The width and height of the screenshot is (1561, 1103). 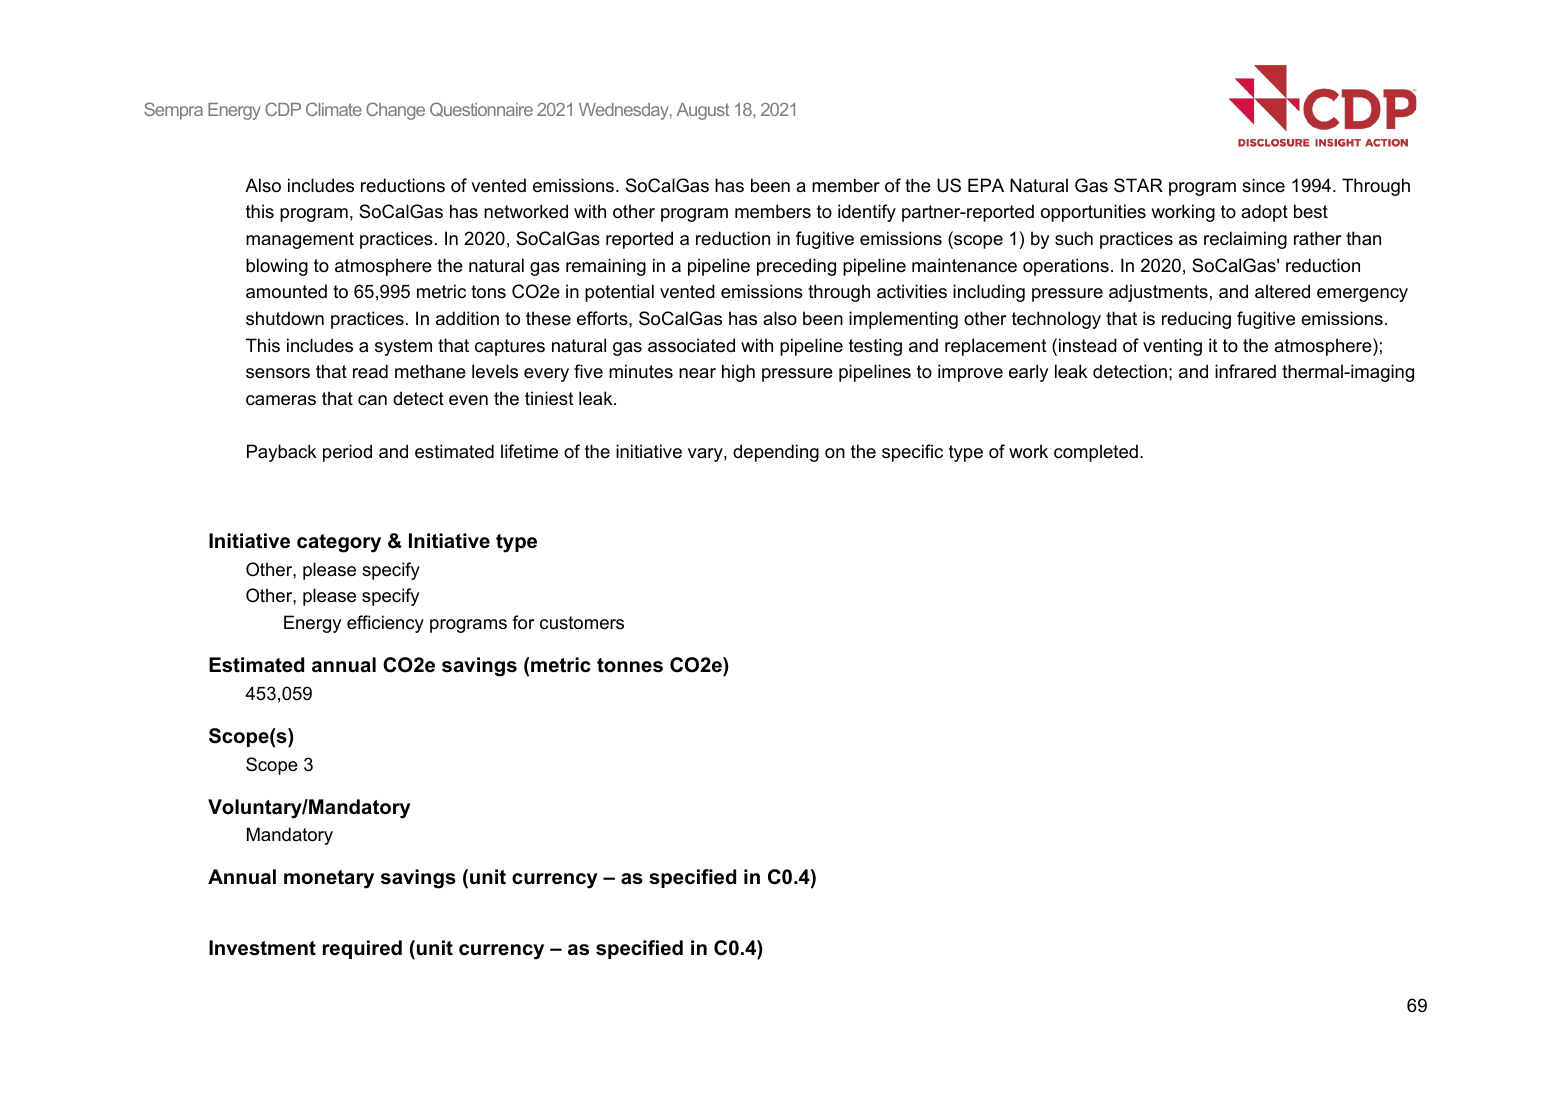 What do you see at coordinates (362, 949) in the screenshot?
I see `required` at bounding box center [362, 949].
